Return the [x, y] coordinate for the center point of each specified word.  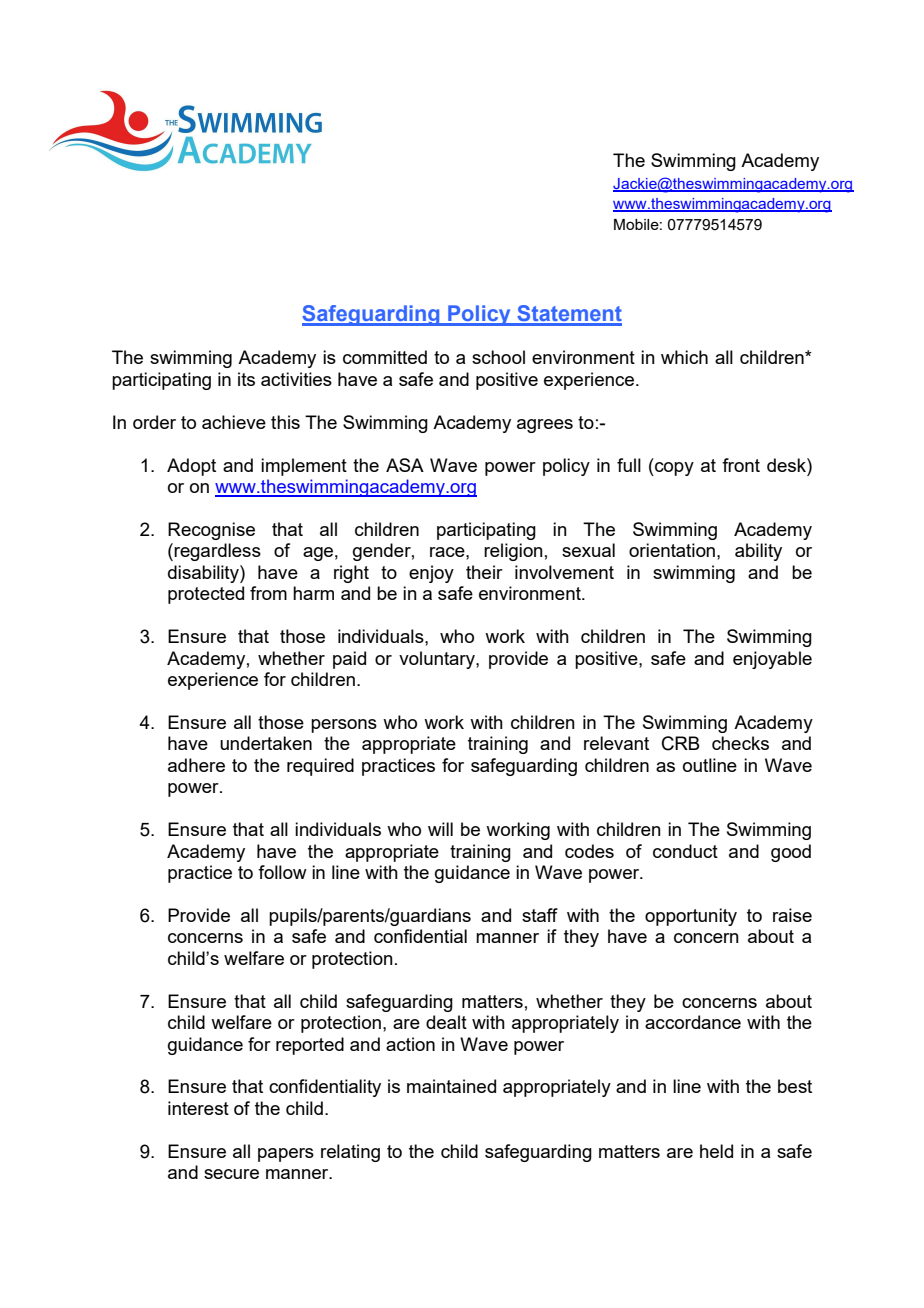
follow [282, 872]
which [684, 357]
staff [540, 915]
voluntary [438, 660]
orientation [672, 550]
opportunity [691, 917]
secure [231, 1174]
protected [206, 595]
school [498, 357]
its [246, 379]
